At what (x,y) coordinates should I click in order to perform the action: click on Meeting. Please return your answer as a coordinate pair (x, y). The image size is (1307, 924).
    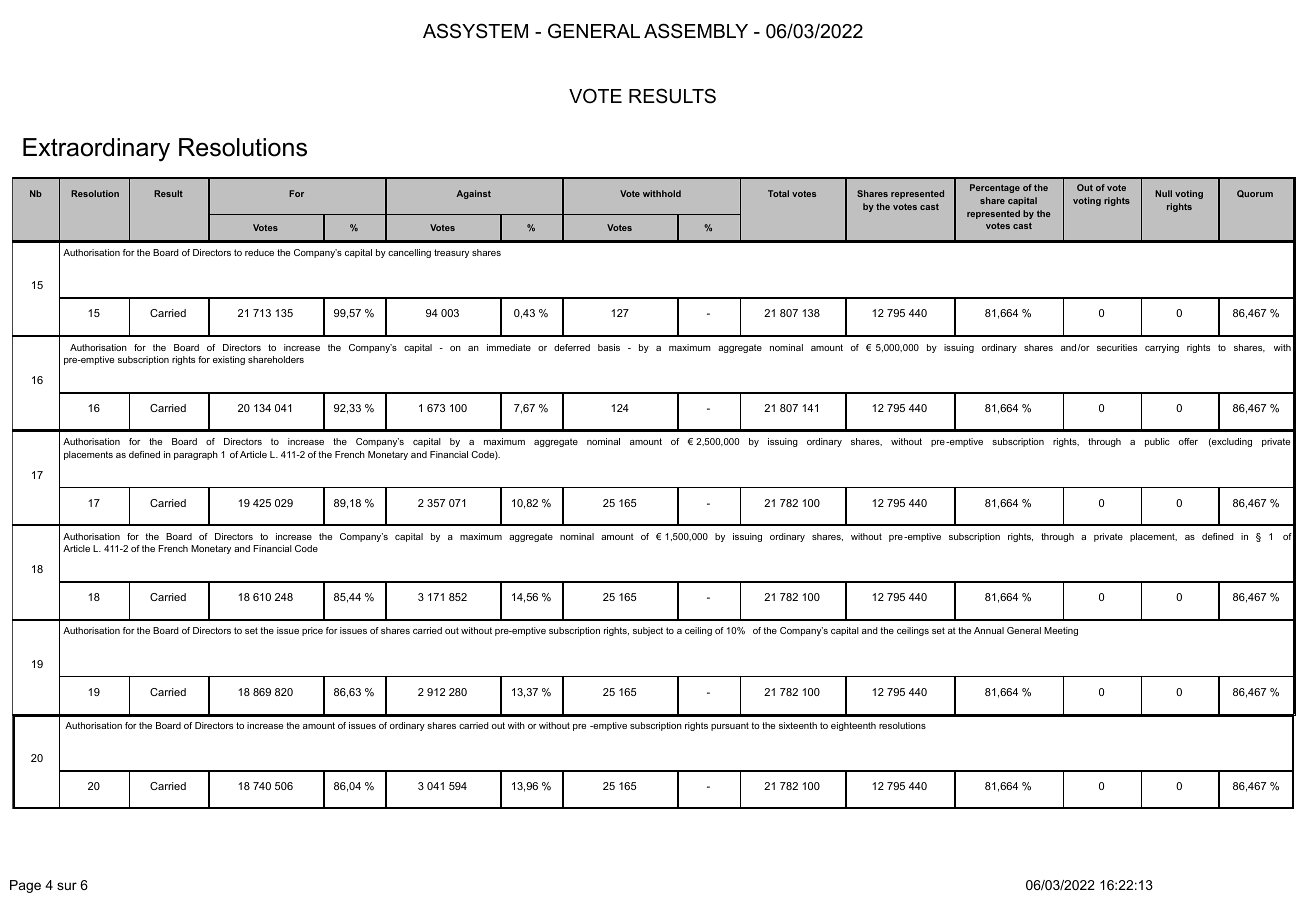
    Looking at the image, I should click on (1061, 631).
